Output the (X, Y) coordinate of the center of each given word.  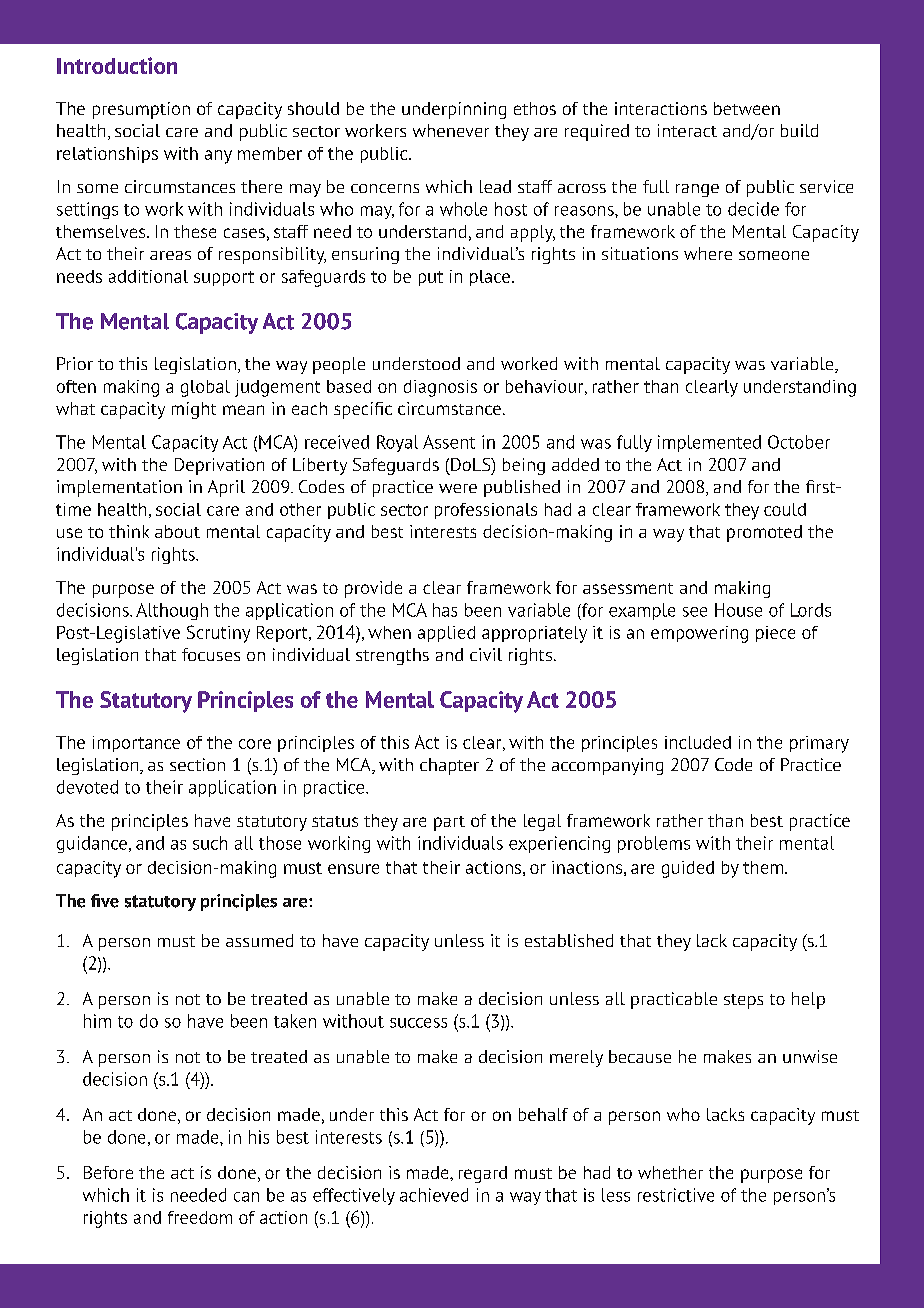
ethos (535, 108)
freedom (200, 1217)
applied (446, 634)
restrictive (676, 1195)
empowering (699, 634)
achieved (434, 1195)
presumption (141, 110)
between (747, 108)
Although (172, 611)
